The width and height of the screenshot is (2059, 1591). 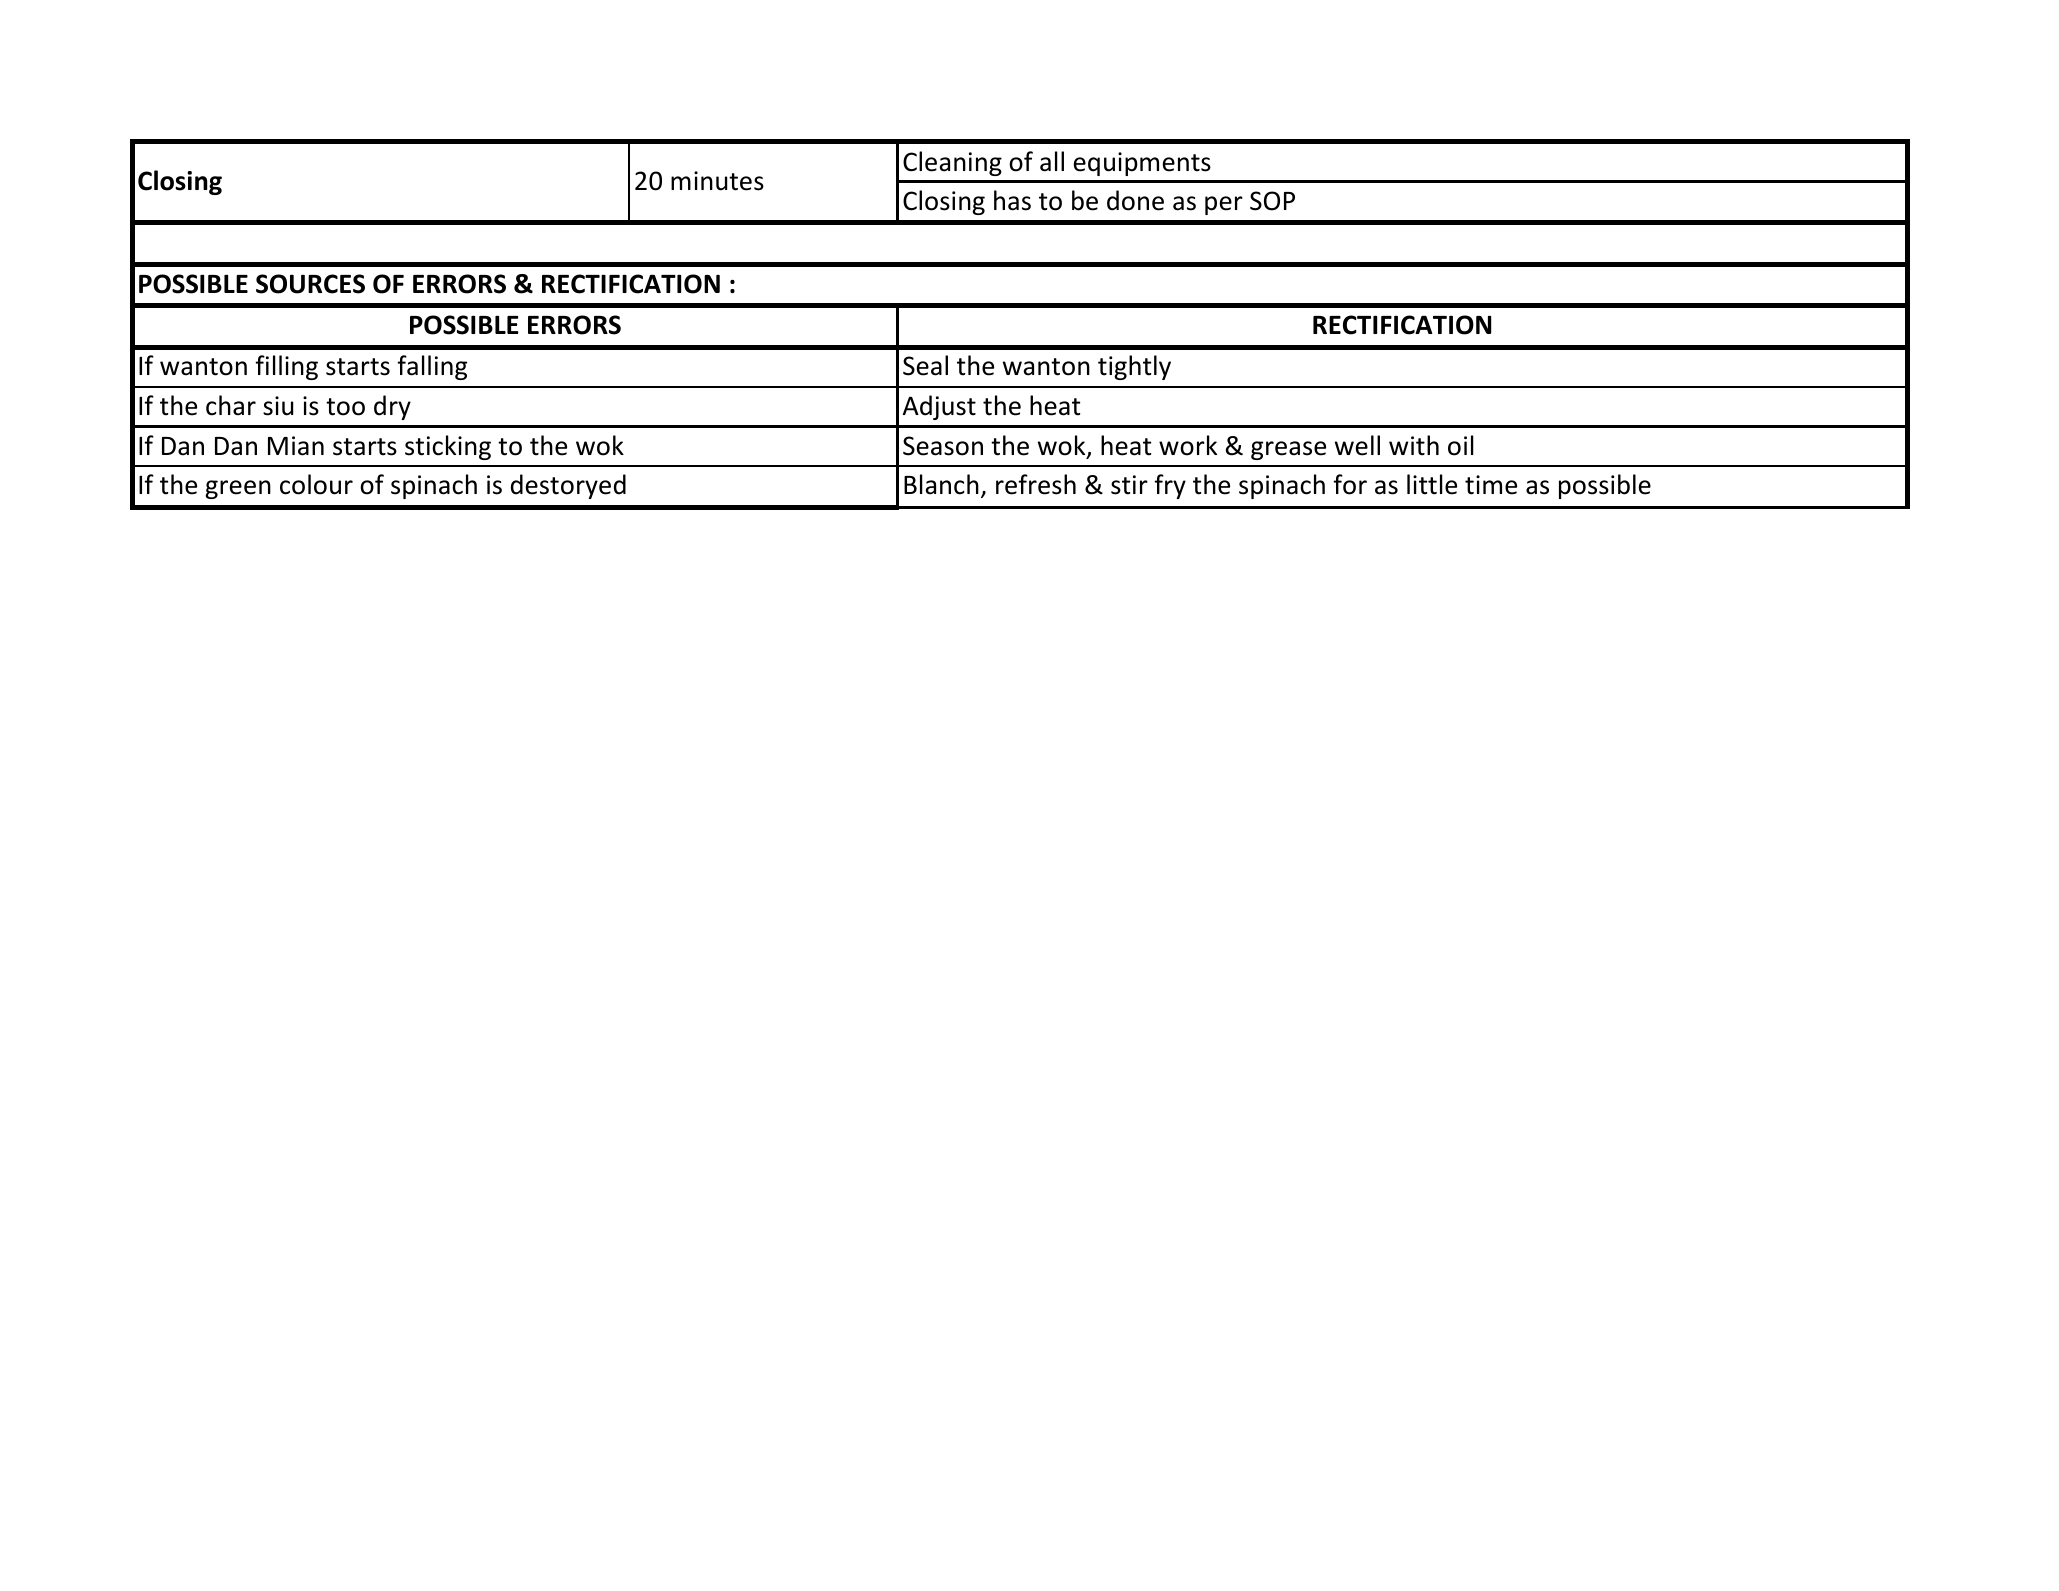 What do you see at coordinates (952, 163) in the screenshot?
I see `Cleaning` at bounding box center [952, 163].
